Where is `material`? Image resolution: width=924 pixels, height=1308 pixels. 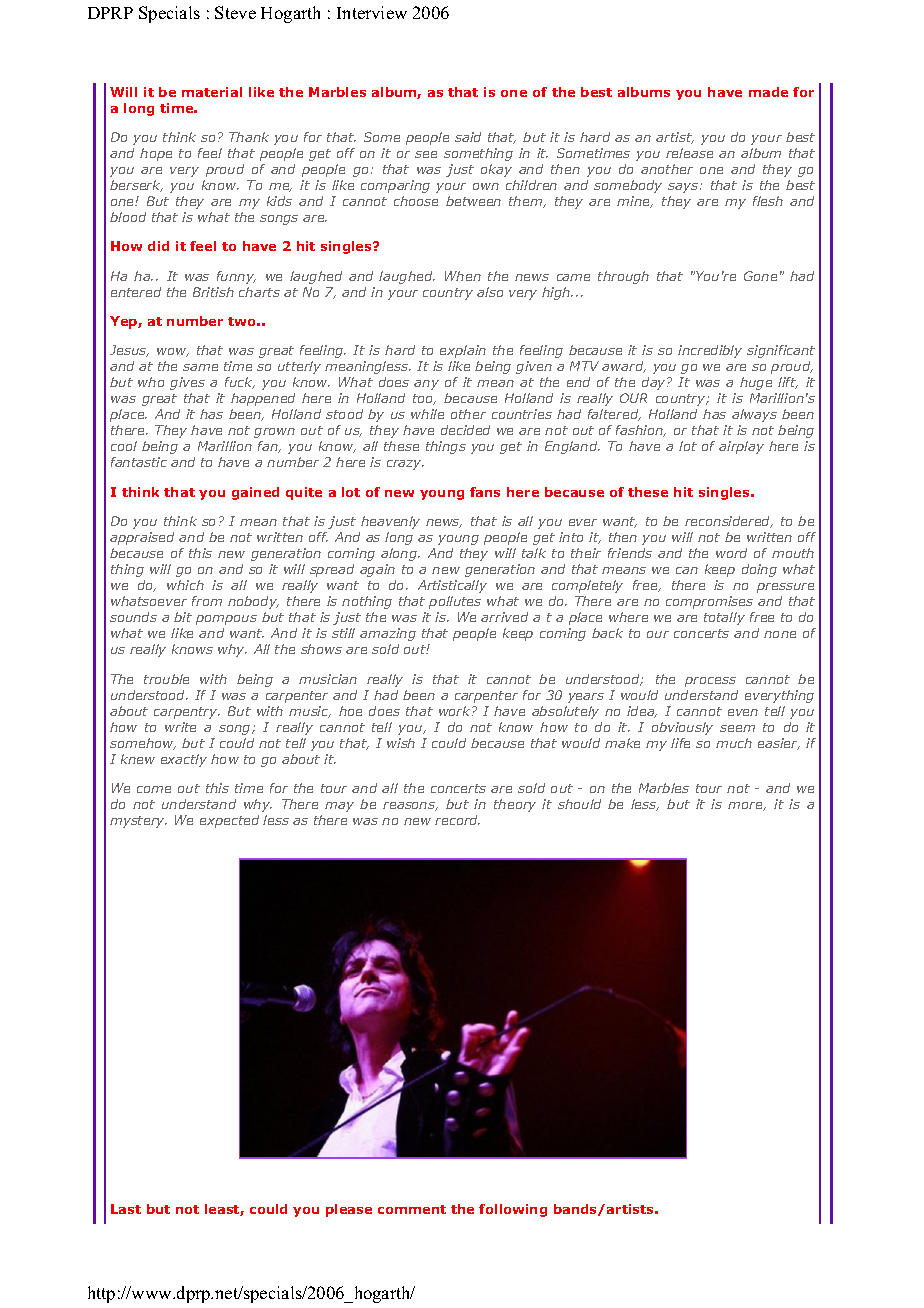
material is located at coordinates (212, 92).
